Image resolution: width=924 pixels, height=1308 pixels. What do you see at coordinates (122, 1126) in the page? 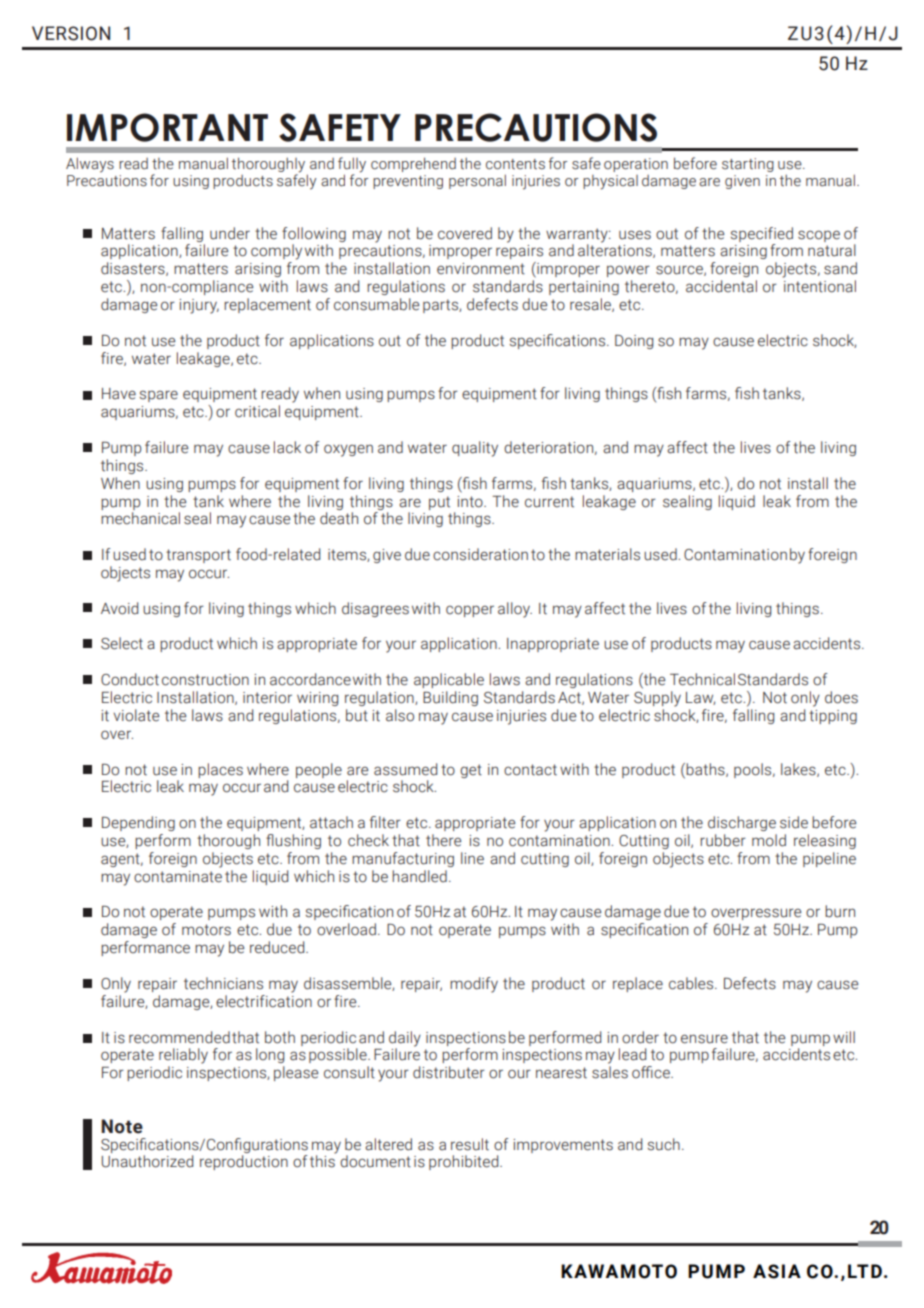
I see `Note` at bounding box center [122, 1126].
